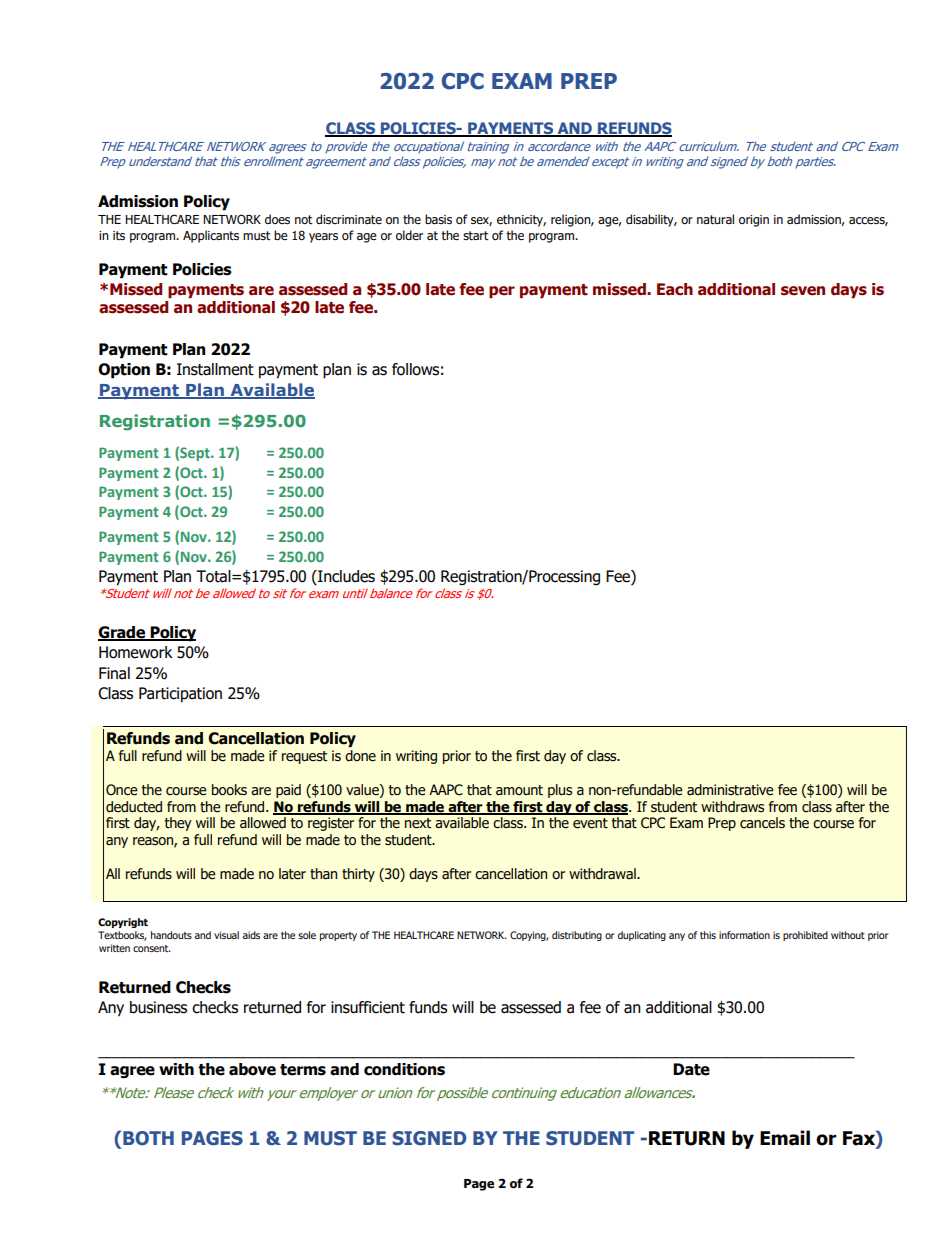 The image size is (952, 1233). Describe the element at coordinates (360, 756) in the page. I see `done` at that location.
